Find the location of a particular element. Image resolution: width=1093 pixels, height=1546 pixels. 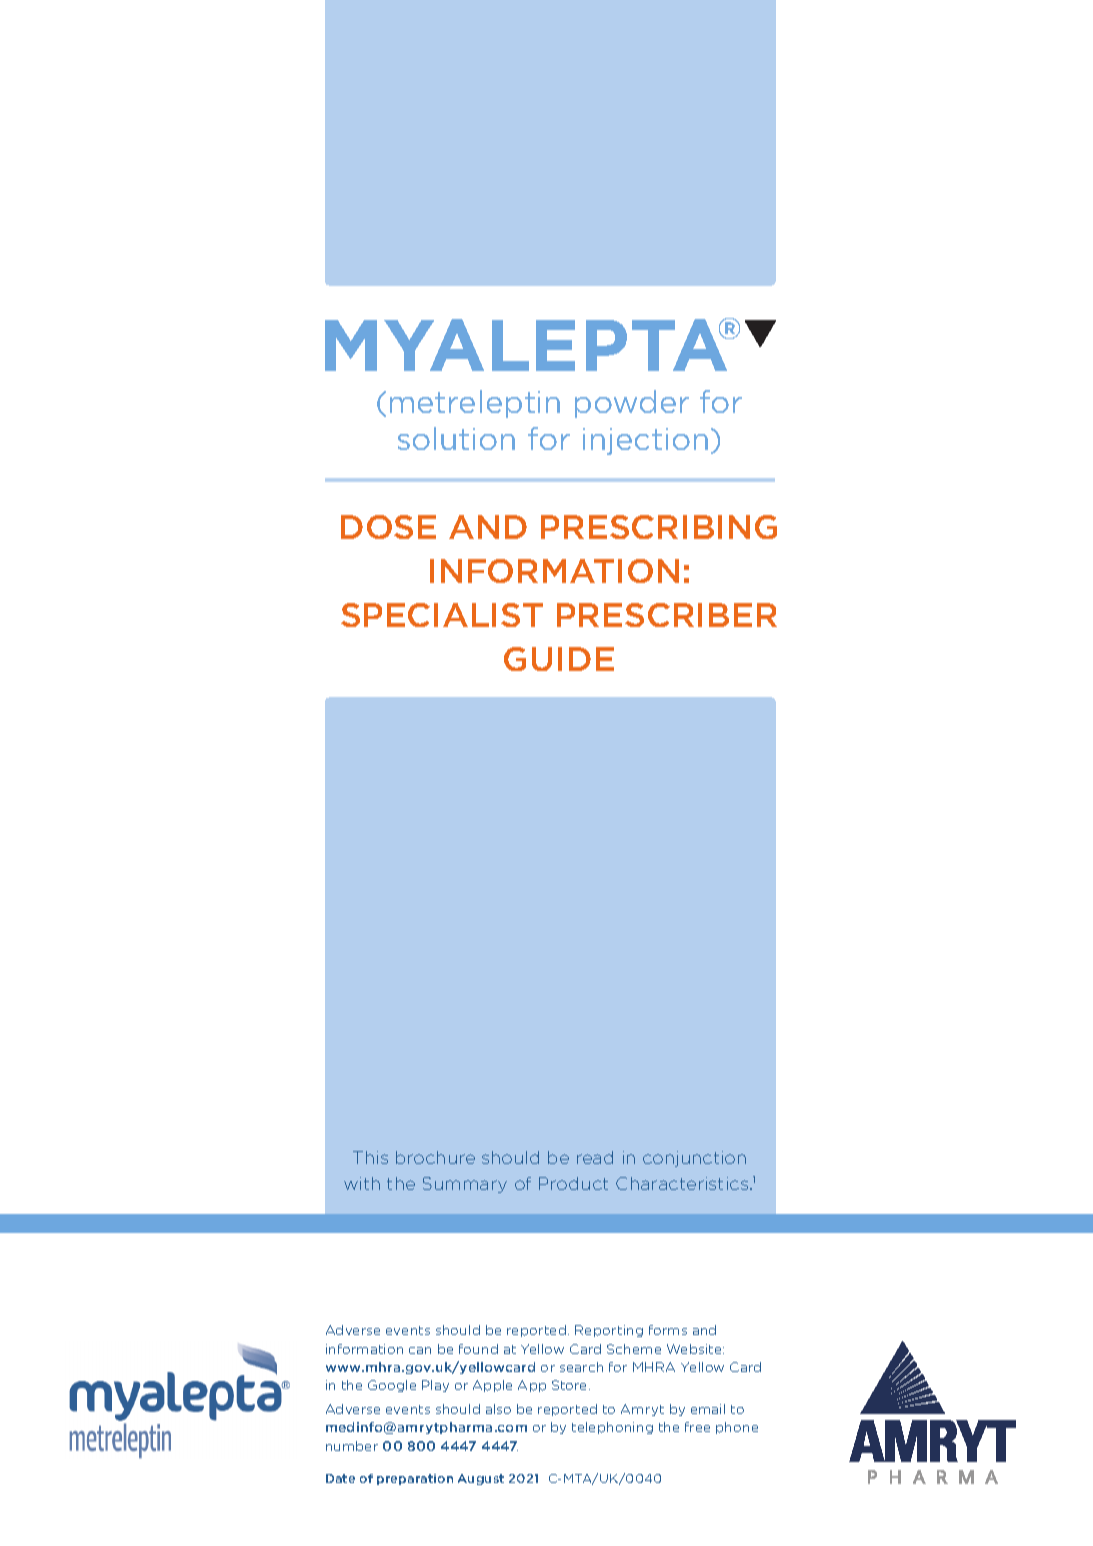

conjunction is located at coordinates (694, 1159).
